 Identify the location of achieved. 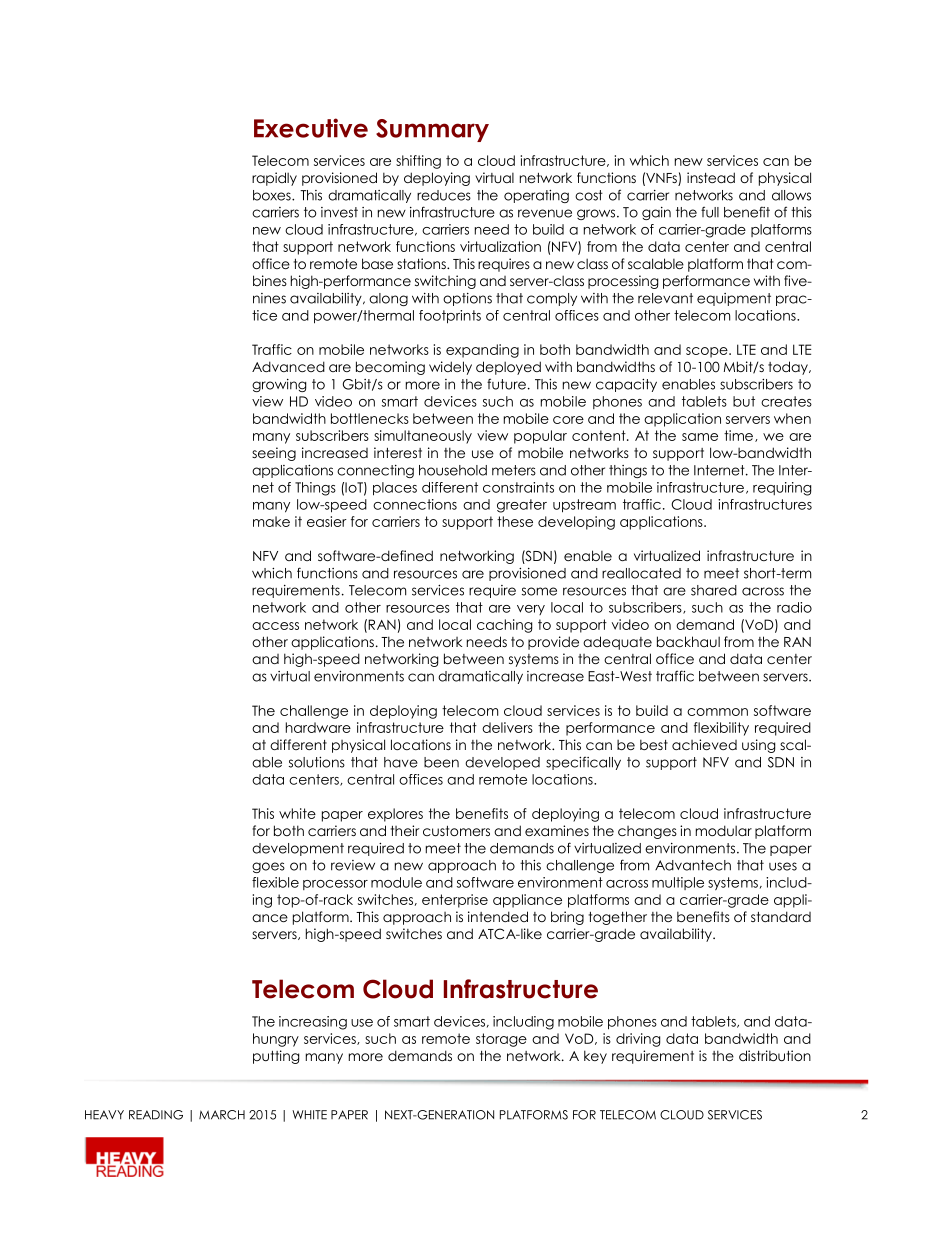
(704, 744).
